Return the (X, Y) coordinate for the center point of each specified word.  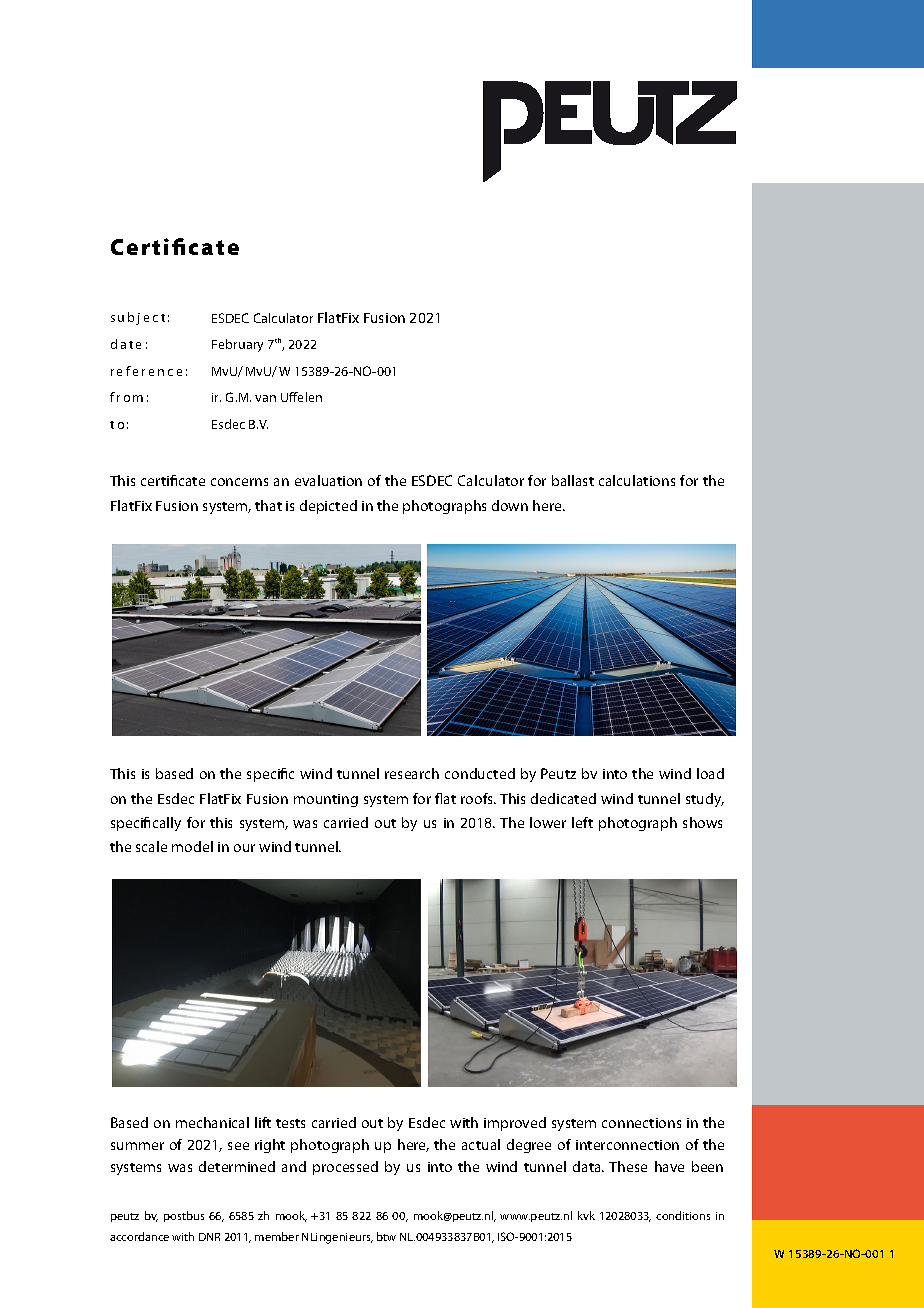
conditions (683, 1215)
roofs (478, 798)
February (237, 345)
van (265, 398)
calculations (637, 480)
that (268, 505)
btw (386, 1236)
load (710, 773)
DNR (209, 1237)
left (582, 822)
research (412, 773)
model (192, 846)
